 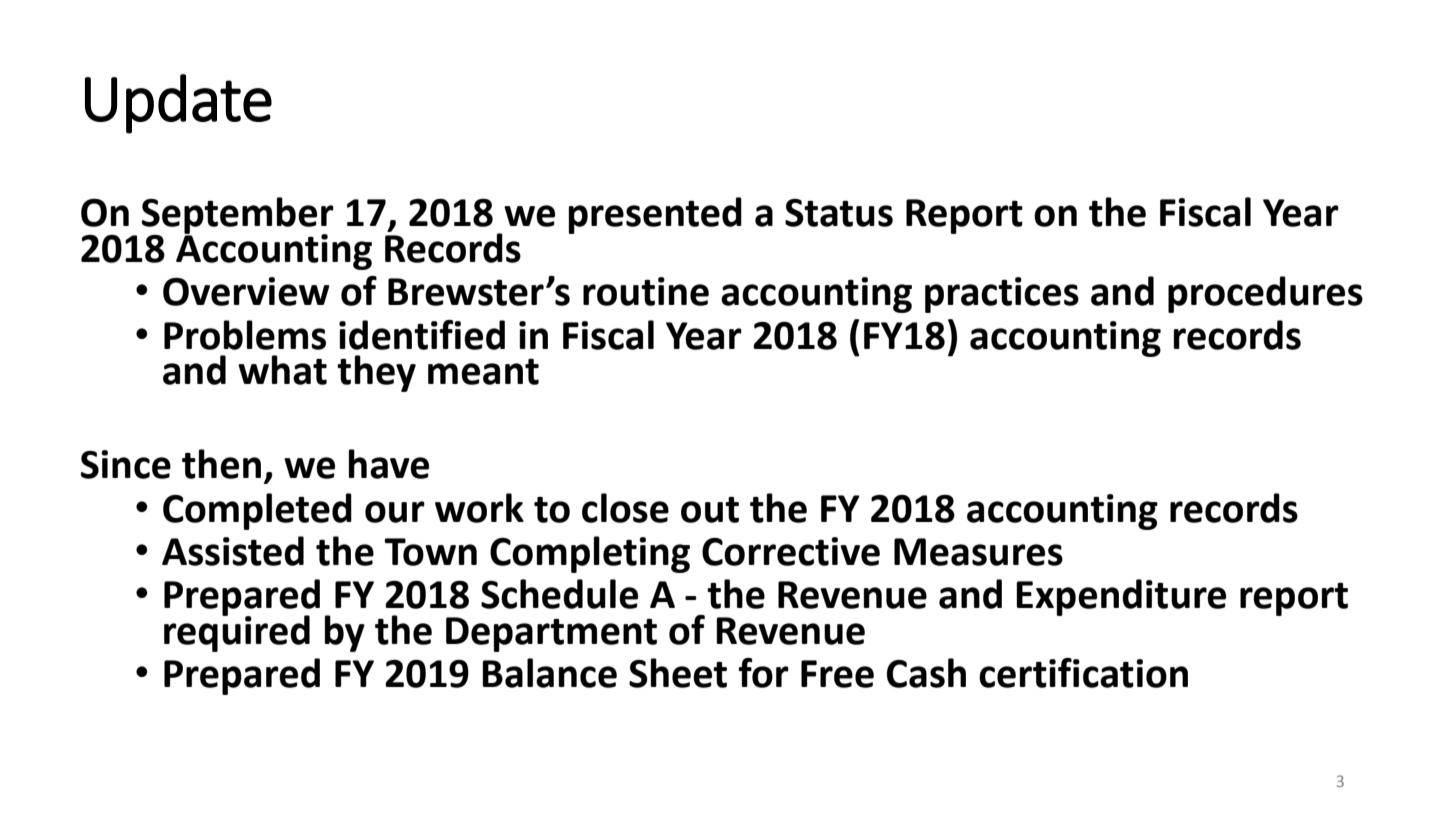 What do you see at coordinates (246, 291) in the screenshot?
I see `Overview` at bounding box center [246, 291].
